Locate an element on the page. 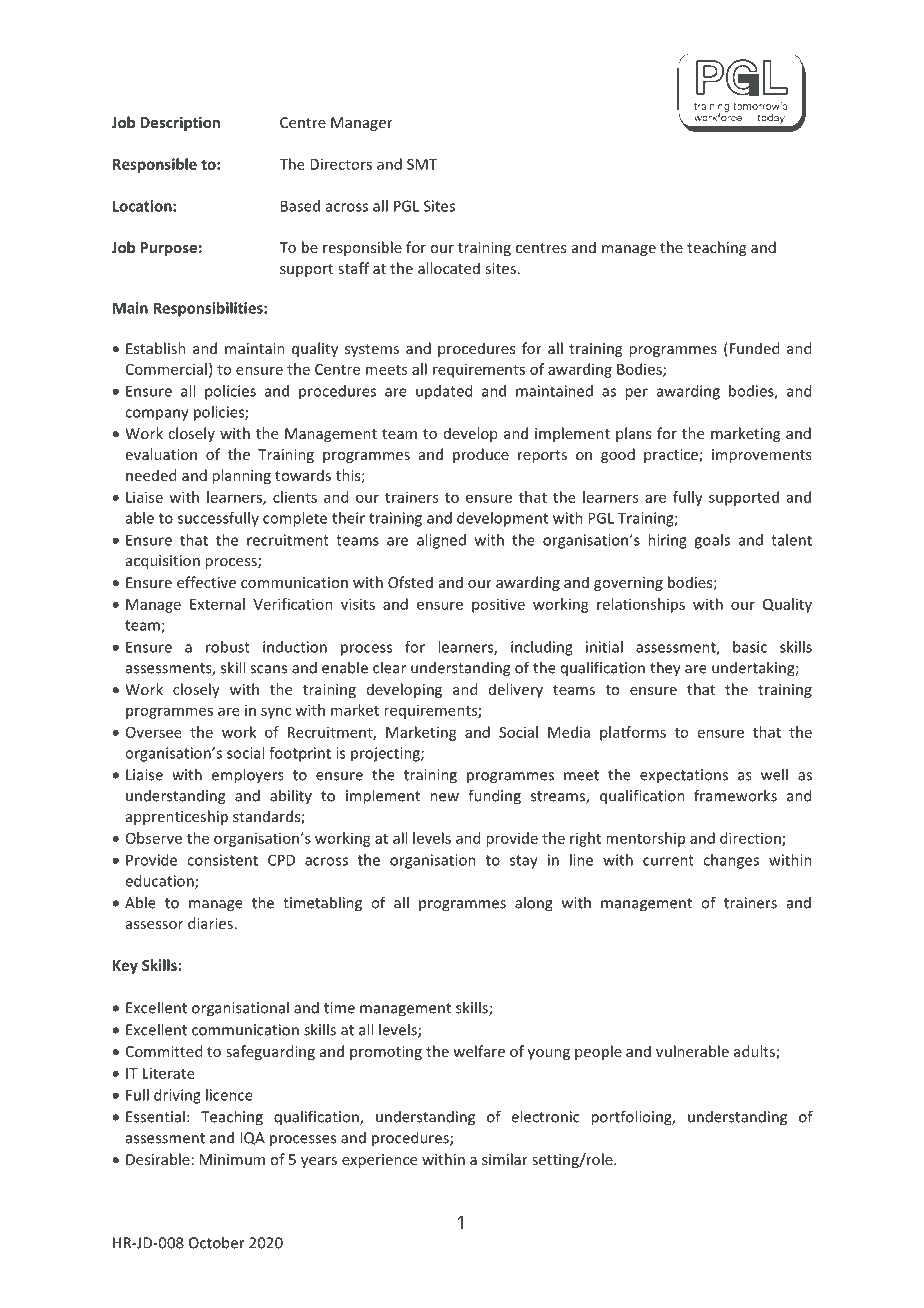 The image size is (924, 1308). Description is located at coordinates (180, 123).
